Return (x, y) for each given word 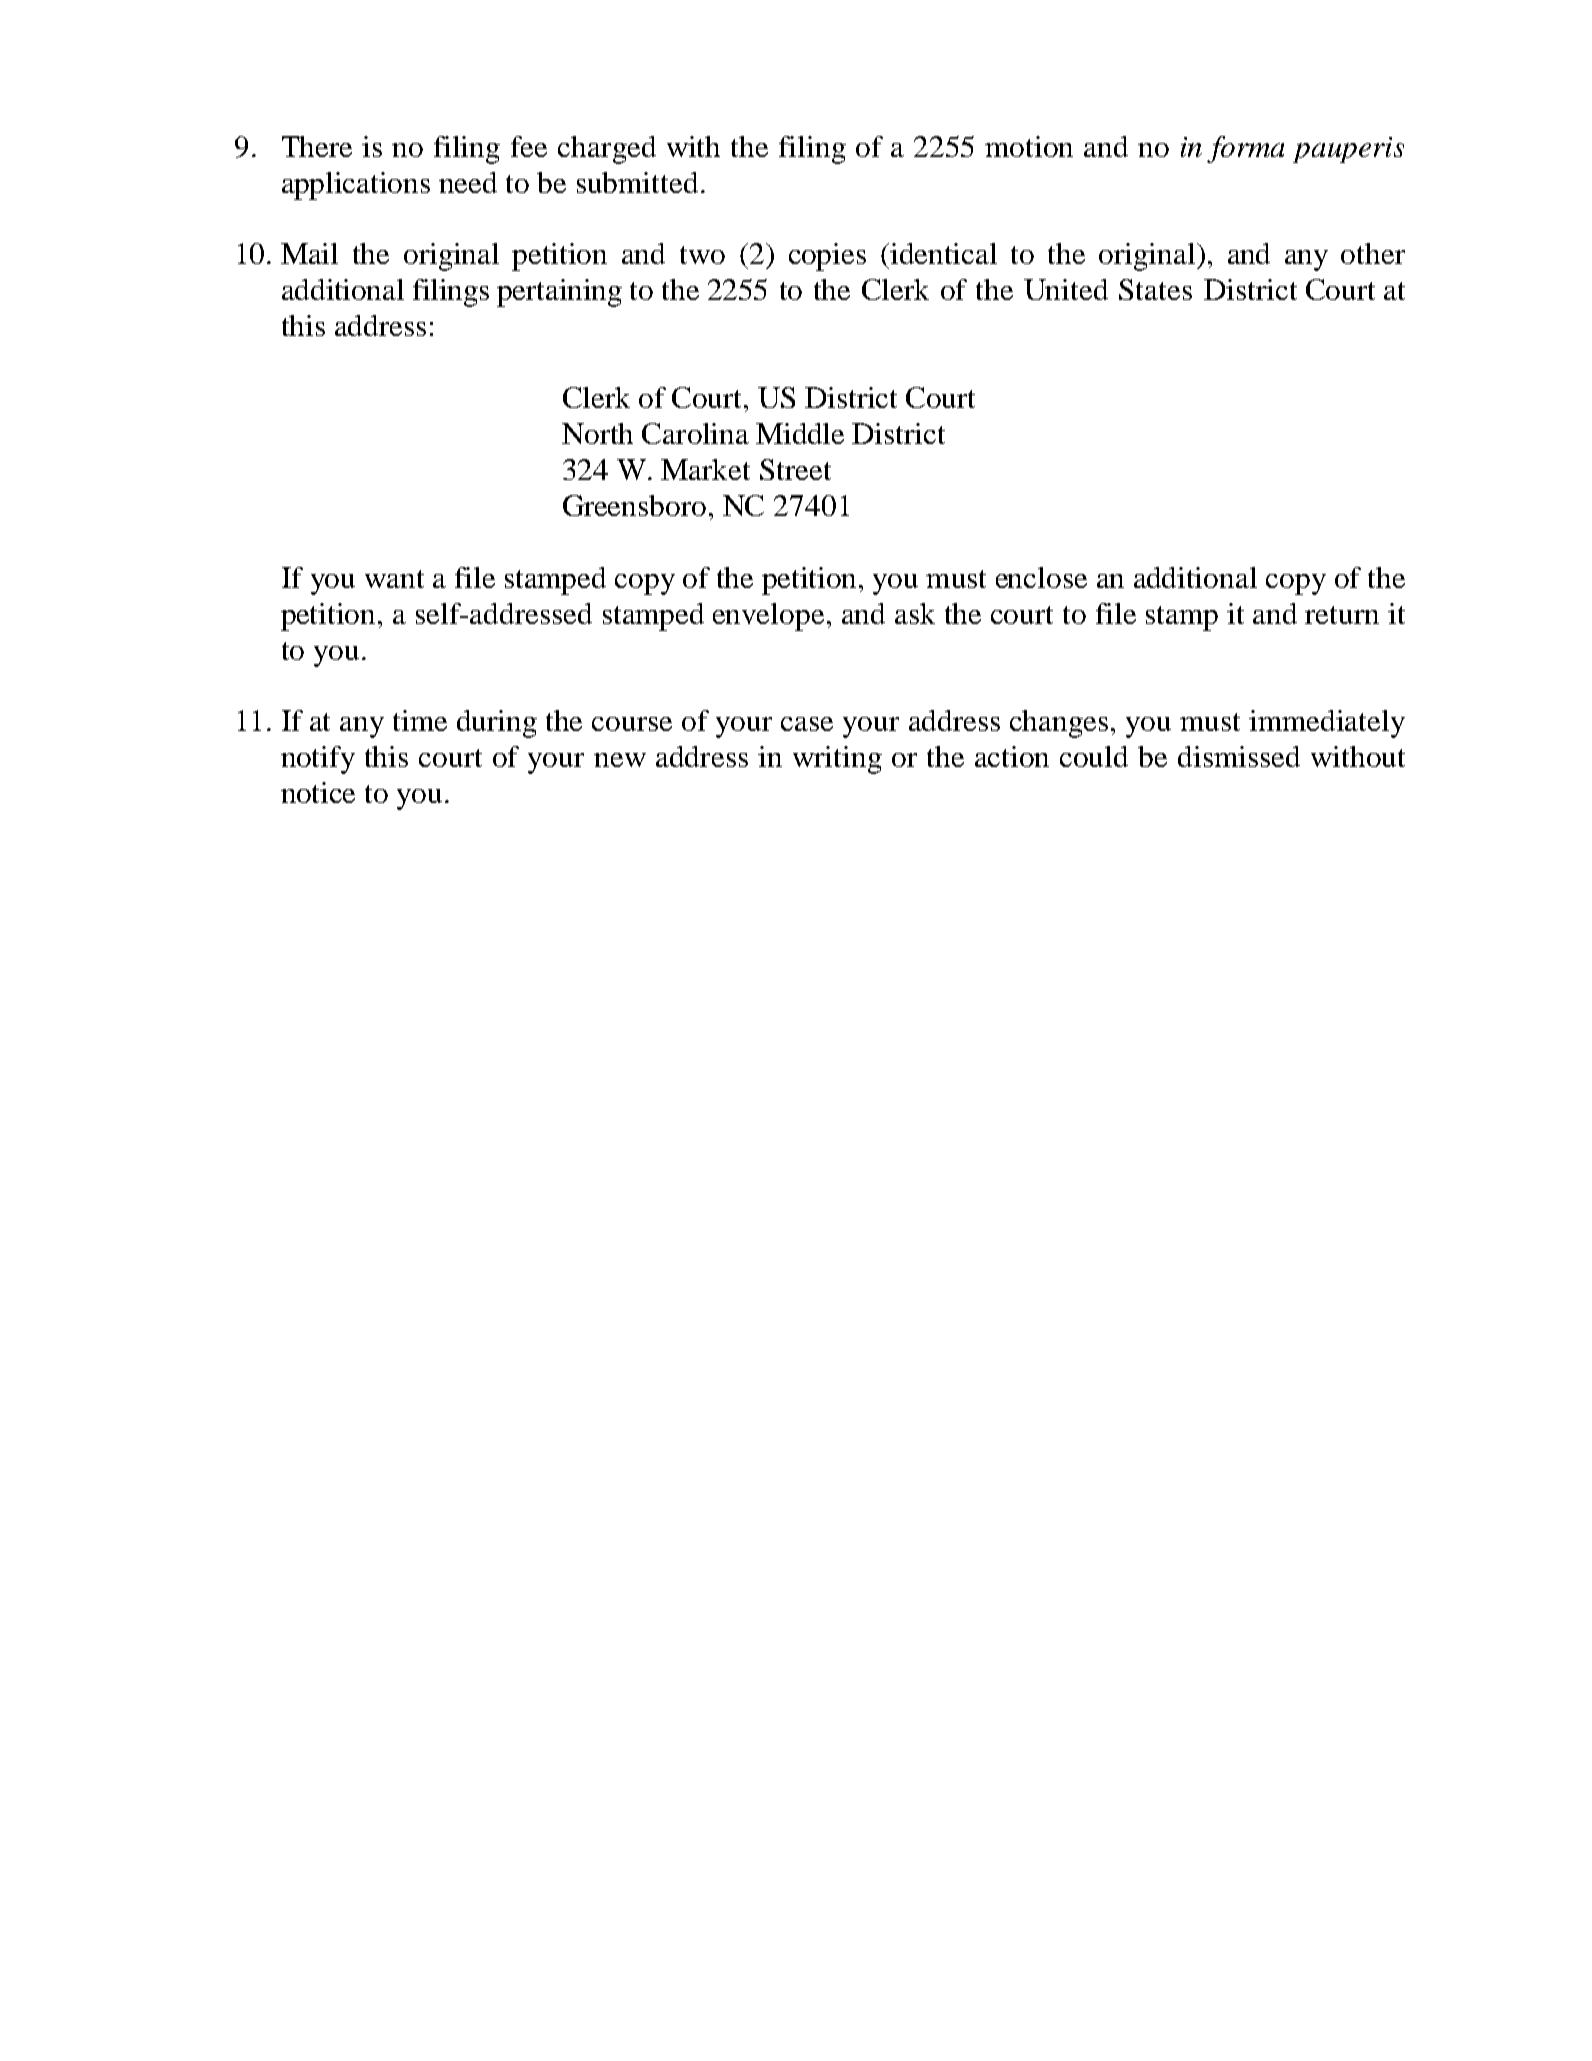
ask (915, 613)
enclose (1041, 577)
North (597, 433)
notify (318, 760)
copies (827, 257)
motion (1029, 146)
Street (795, 469)
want (394, 579)
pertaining (559, 293)
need (468, 182)
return (1342, 615)
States (1155, 289)
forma (1245, 149)
